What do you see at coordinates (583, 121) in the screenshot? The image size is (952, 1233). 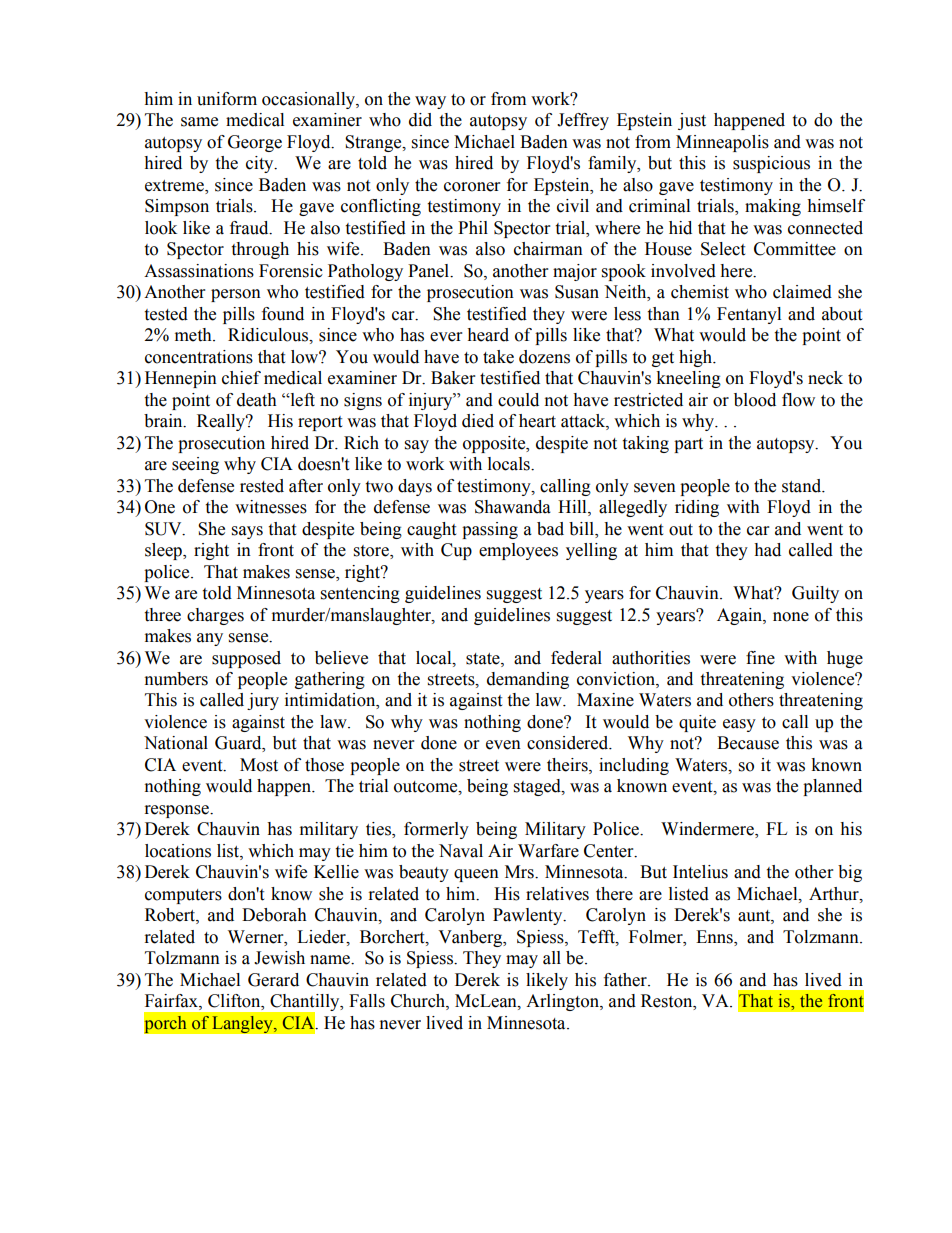 I see `Jeffrey` at bounding box center [583, 121].
